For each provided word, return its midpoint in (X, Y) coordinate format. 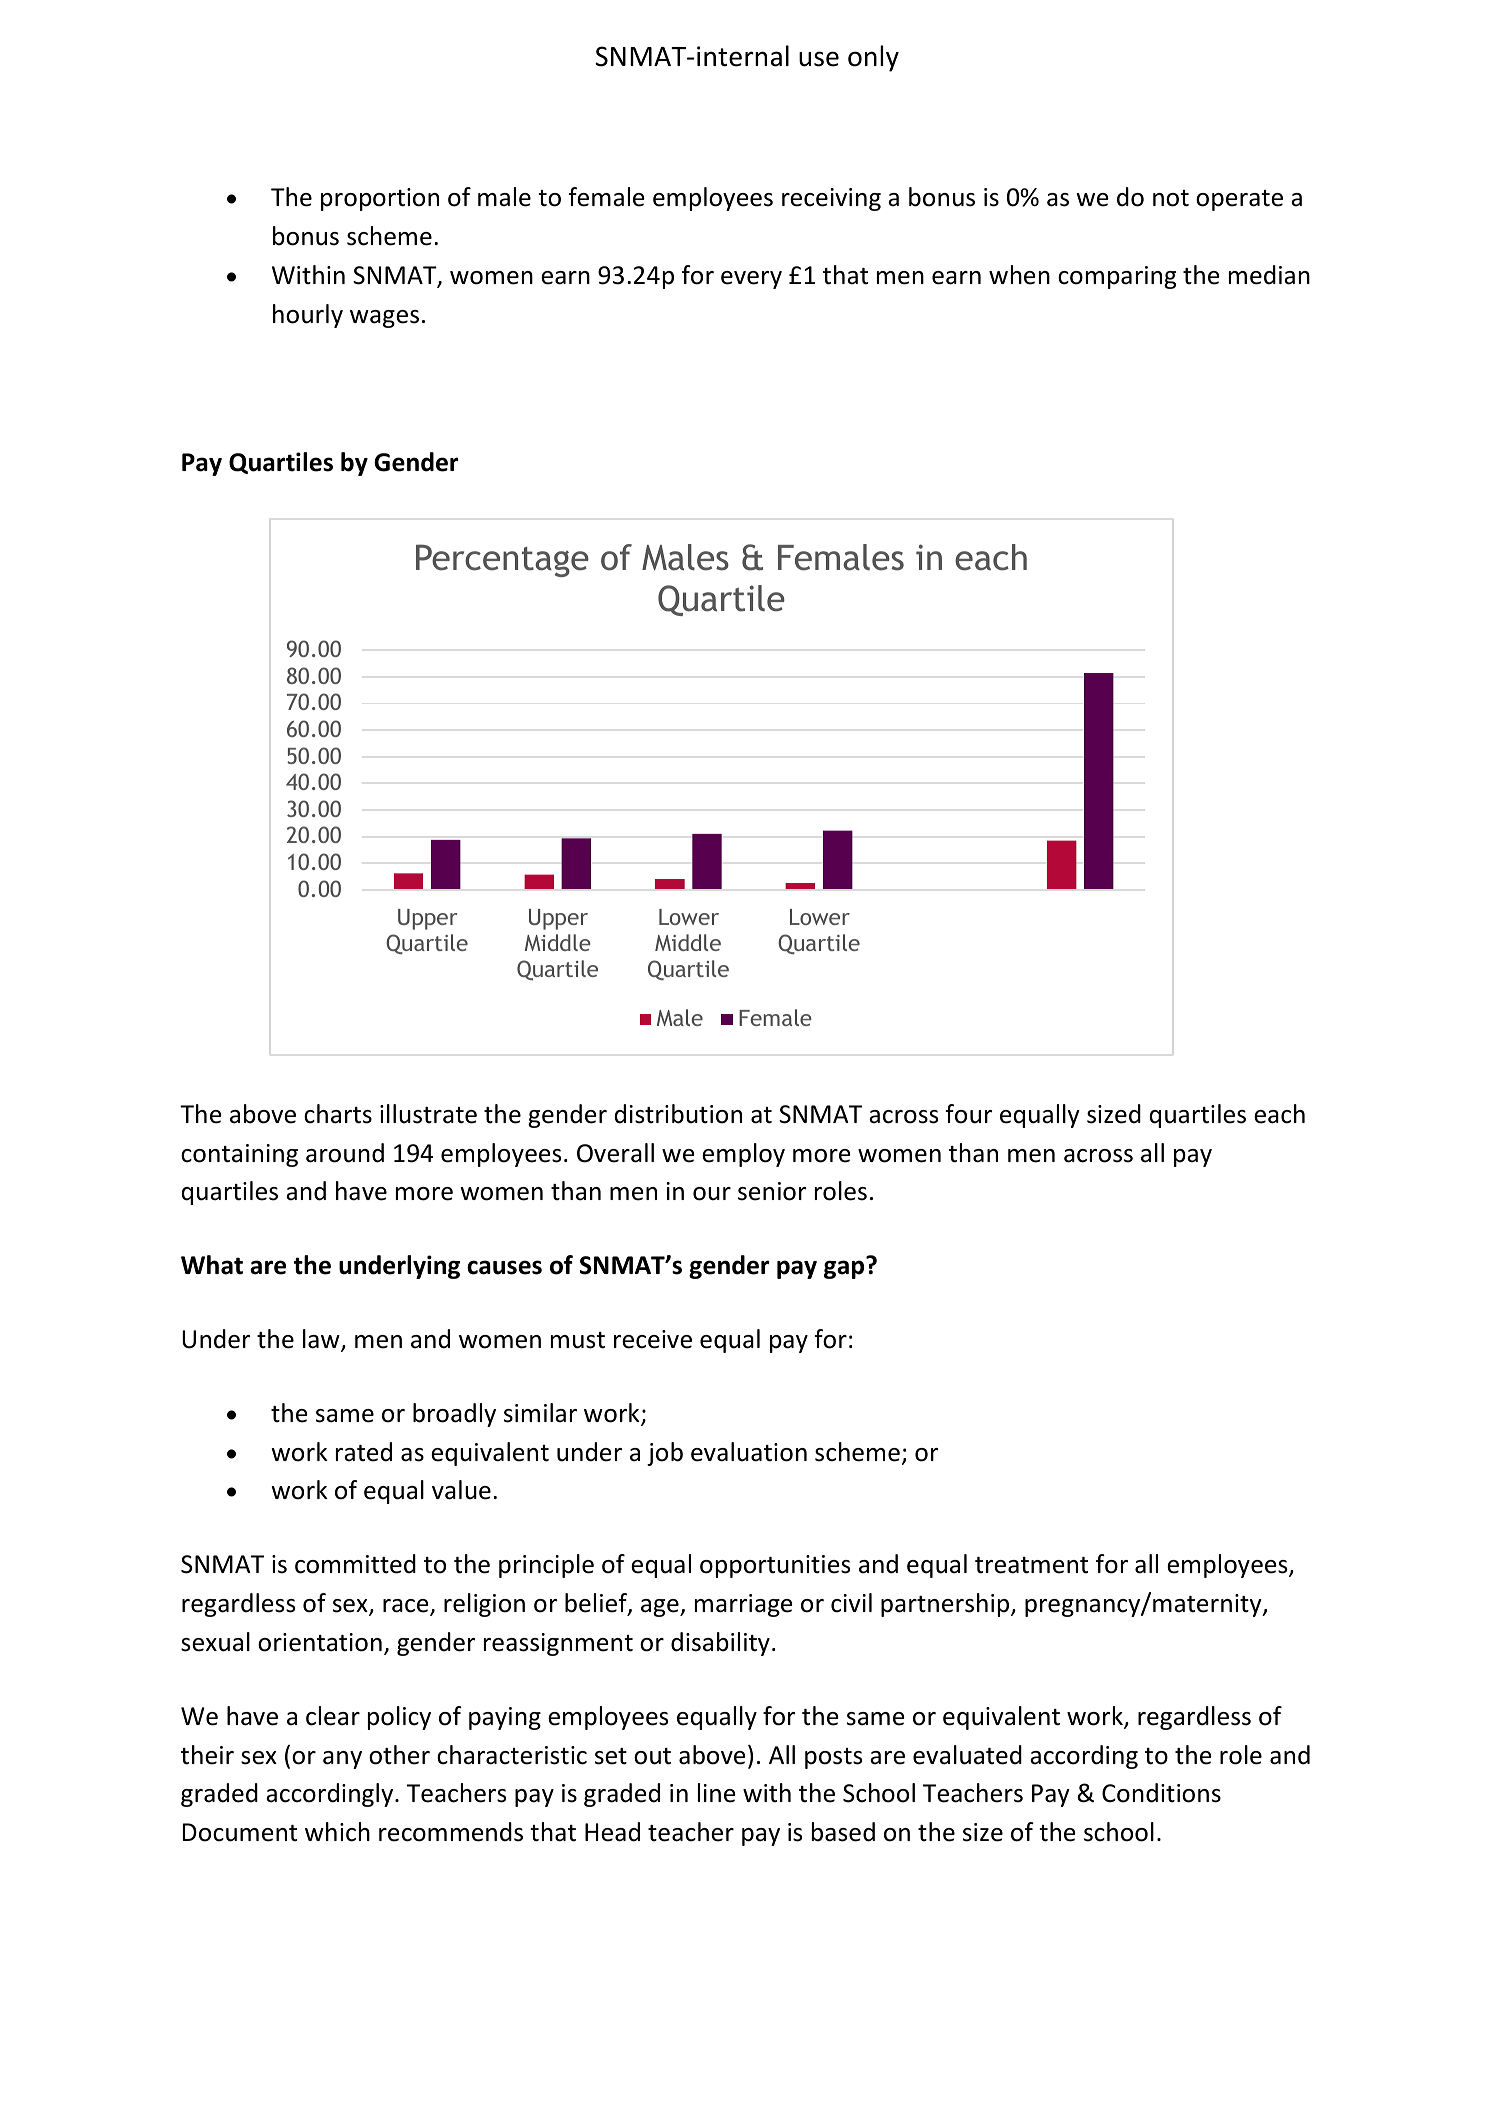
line (717, 1793)
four (969, 1114)
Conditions (1161, 1793)
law (322, 1340)
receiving (831, 199)
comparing (1117, 277)
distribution (678, 1114)
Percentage (502, 560)
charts (338, 1114)
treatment (1031, 1565)
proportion (380, 199)
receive (653, 1339)
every (751, 280)
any (342, 1760)
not (1171, 198)
